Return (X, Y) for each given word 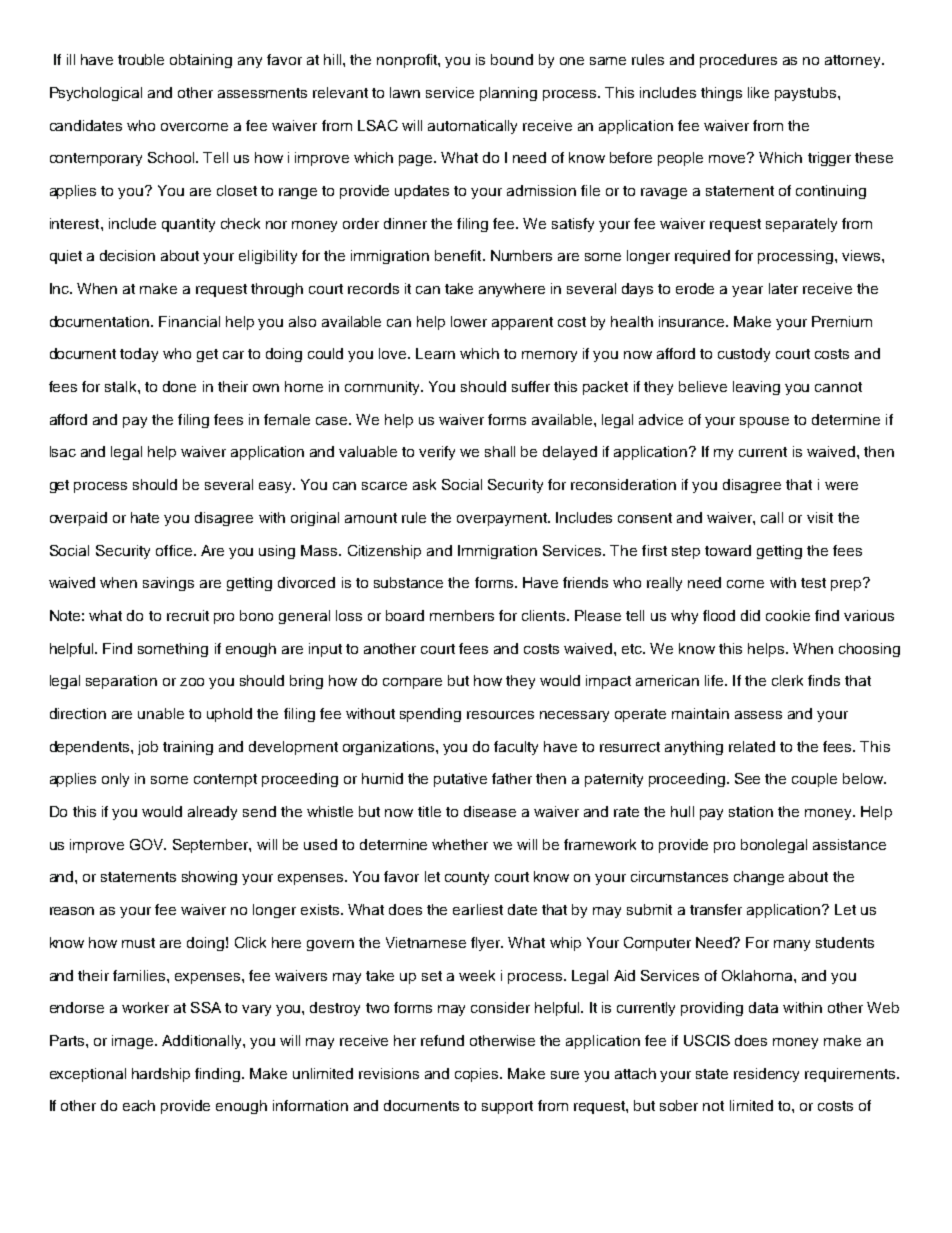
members (462, 615)
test (813, 583)
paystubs (807, 94)
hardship (161, 1075)
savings (168, 584)
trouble (141, 59)
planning (508, 94)
